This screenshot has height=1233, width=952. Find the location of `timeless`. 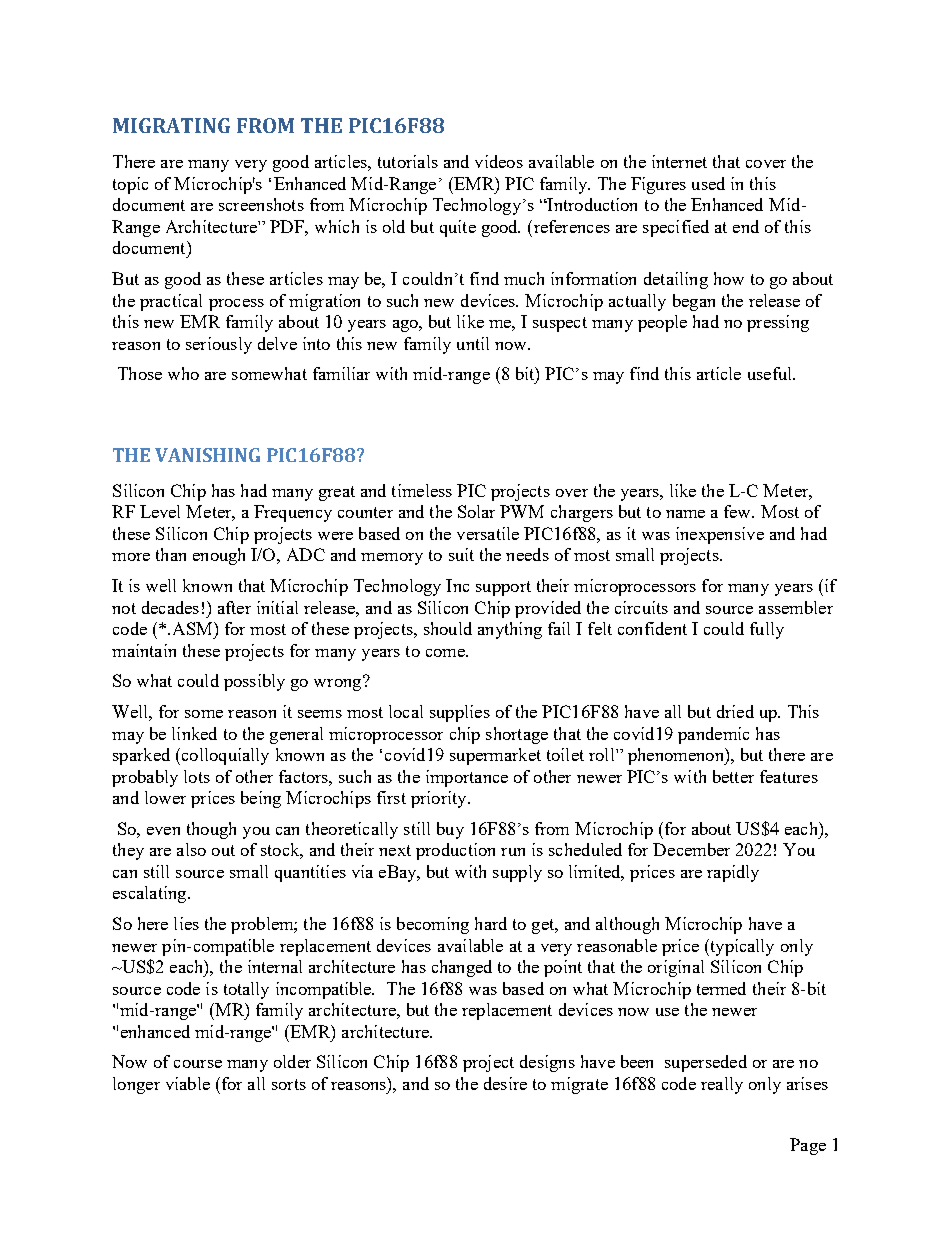

timeless is located at coordinates (422, 490).
